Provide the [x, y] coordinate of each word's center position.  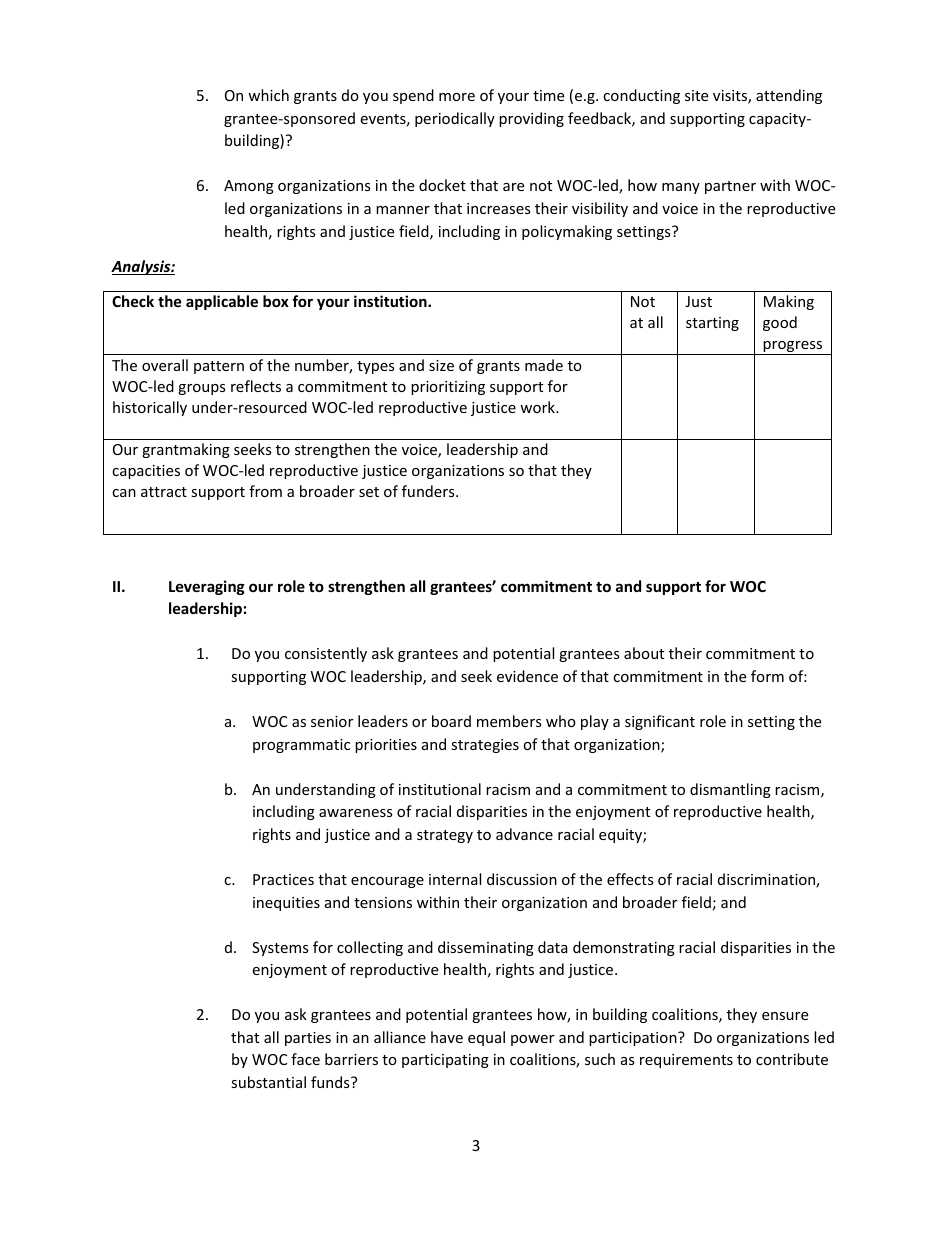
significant [660, 722]
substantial [268, 1082]
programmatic [301, 746]
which [268, 95]
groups [202, 389]
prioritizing [448, 388]
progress [793, 348]
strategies [485, 746]
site [696, 95]
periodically [455, 119]
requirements [686, 1061]
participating [445, 1061]
